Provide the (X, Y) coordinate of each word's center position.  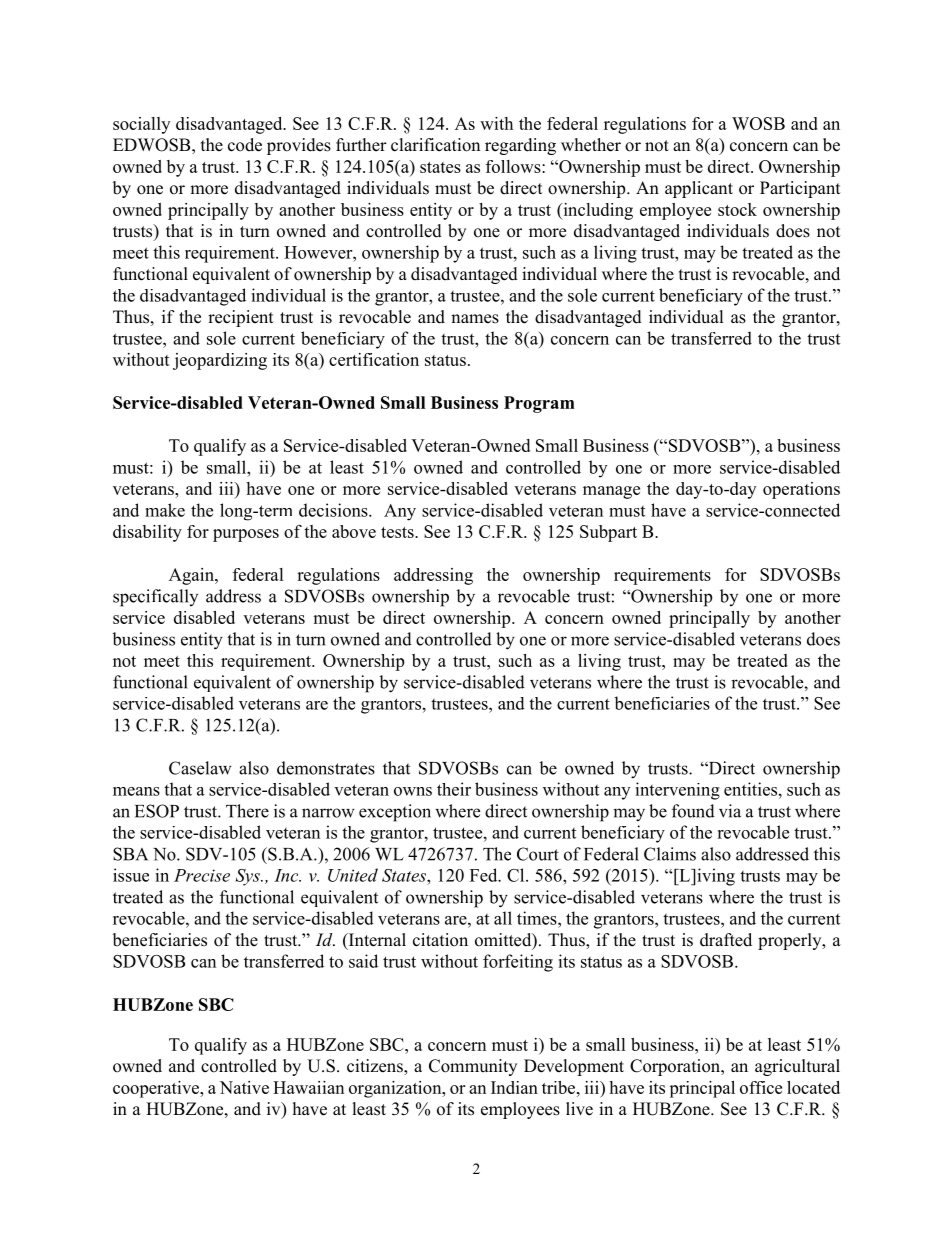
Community (473, 1067)
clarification (435, 145)
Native (244, 1087)
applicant (699, 189)
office (761, 1087)
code (245, 145)
